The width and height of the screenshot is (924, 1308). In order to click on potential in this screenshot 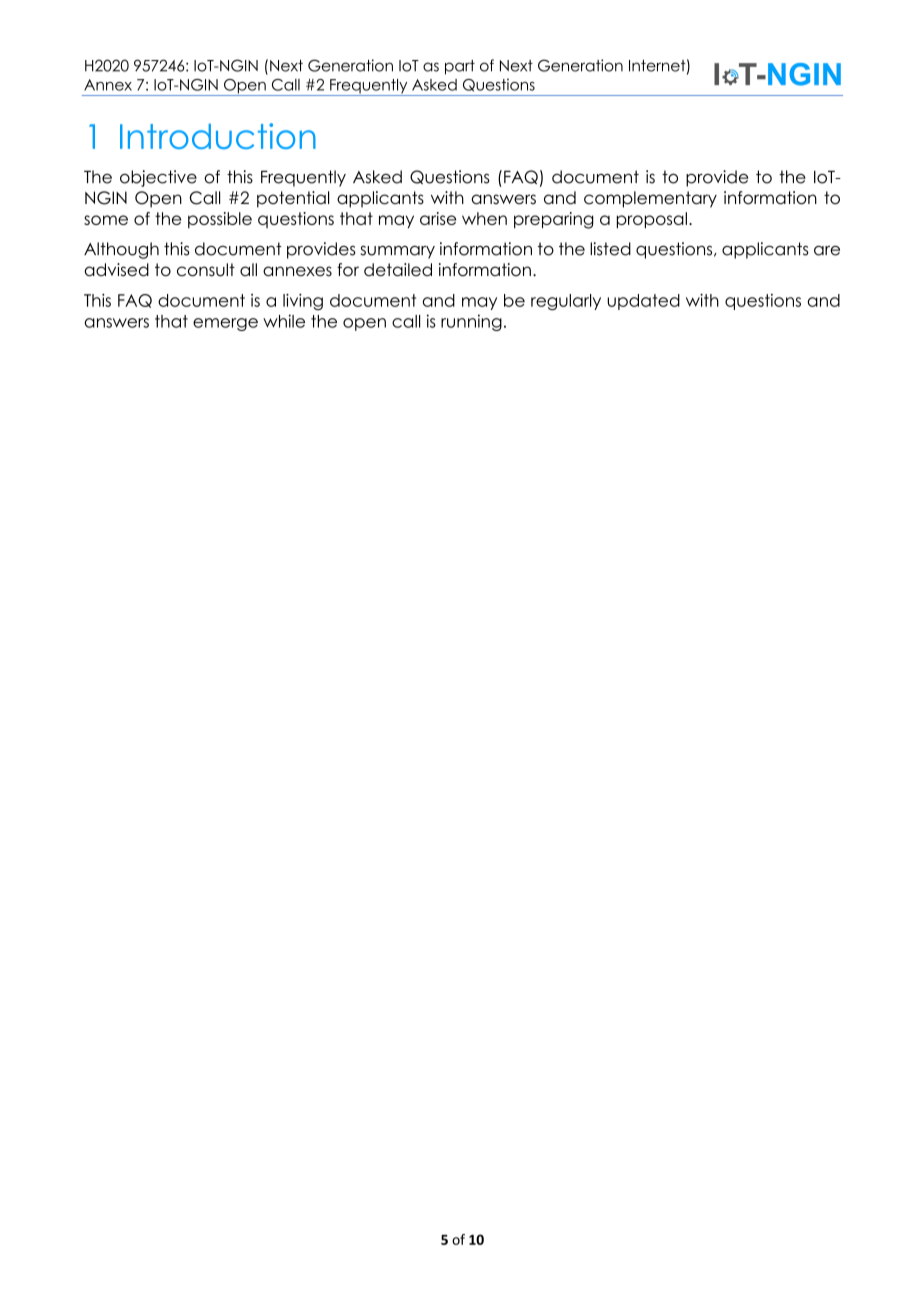, I will do `click(293, 199)`.
